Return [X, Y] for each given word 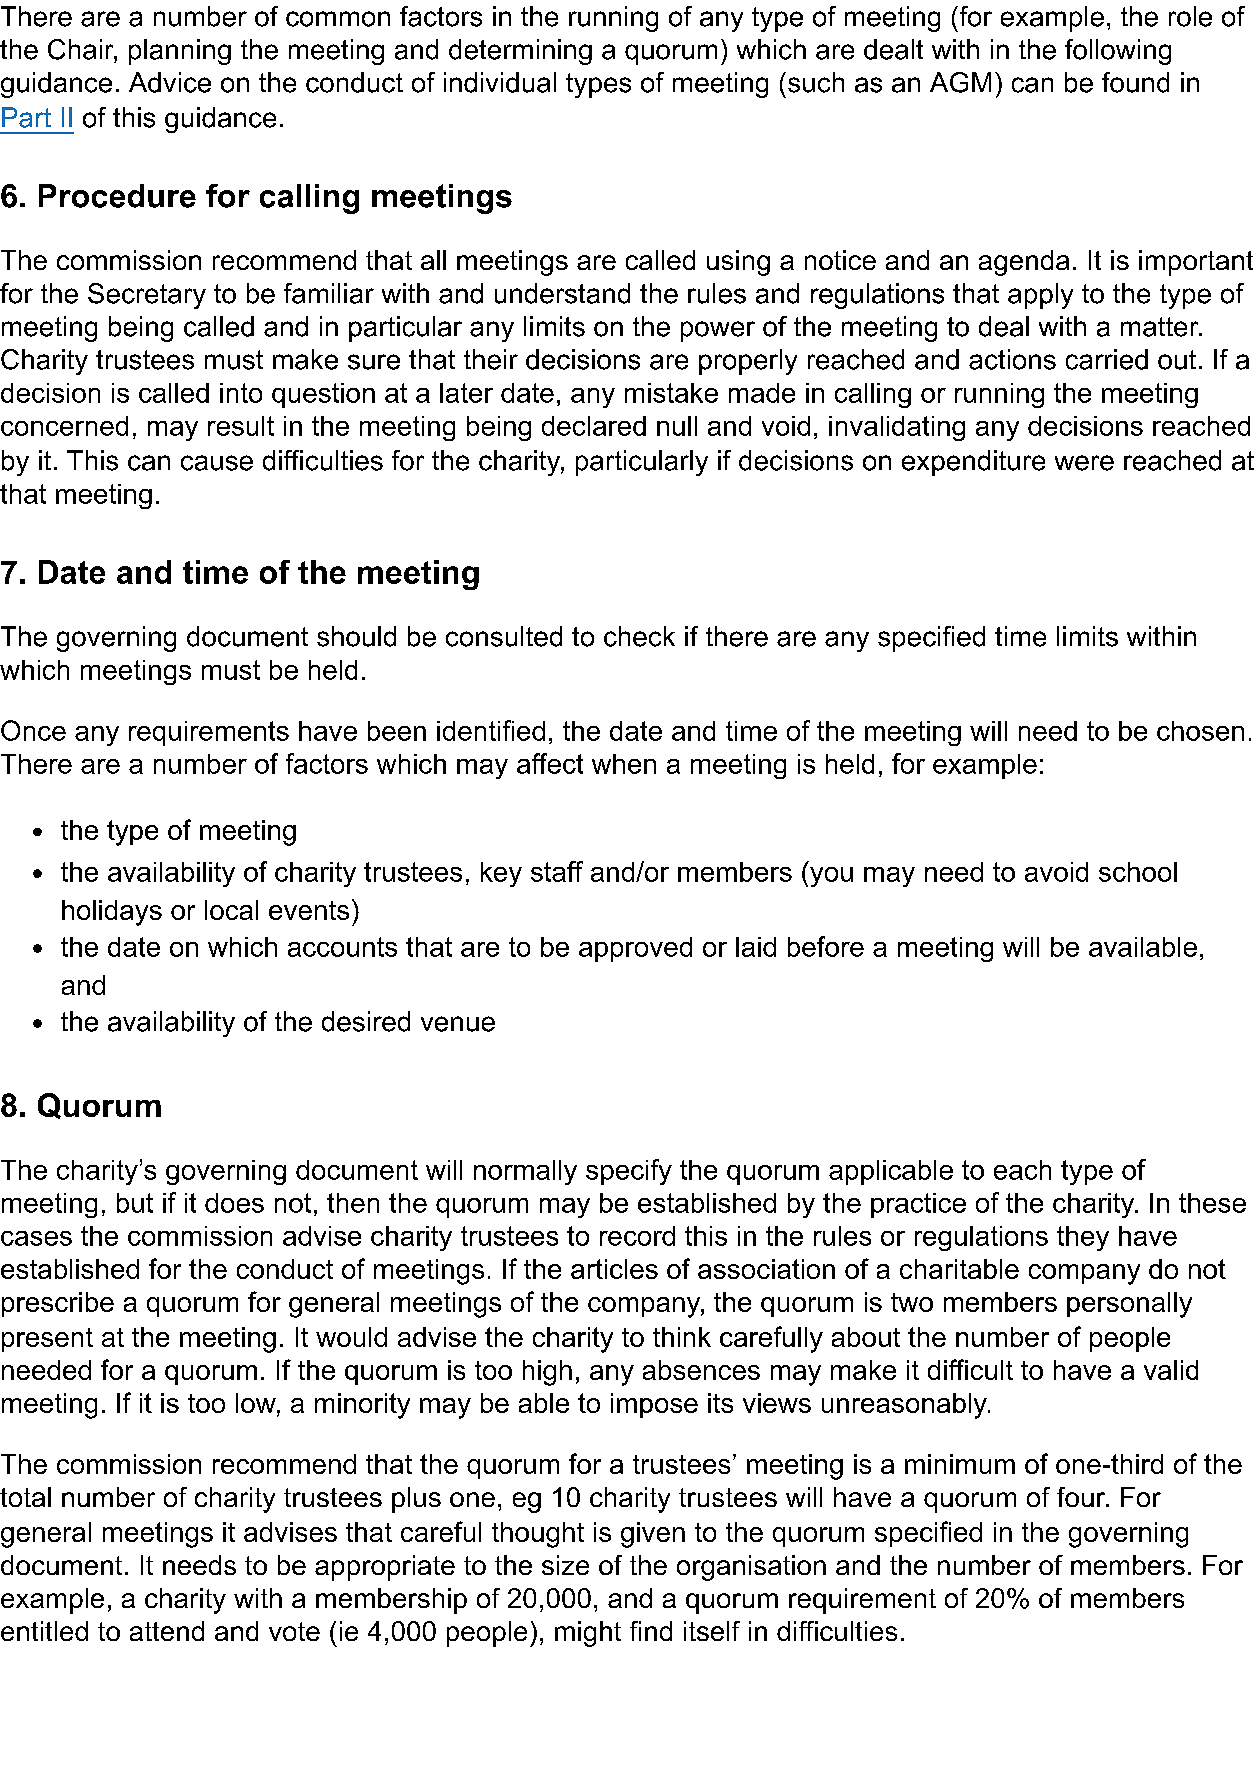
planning [180, 52]
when [624, 764]
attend [167, 1631]
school [1138, 872]
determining [520, 52]
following [1118, 52]
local [231, 910]
